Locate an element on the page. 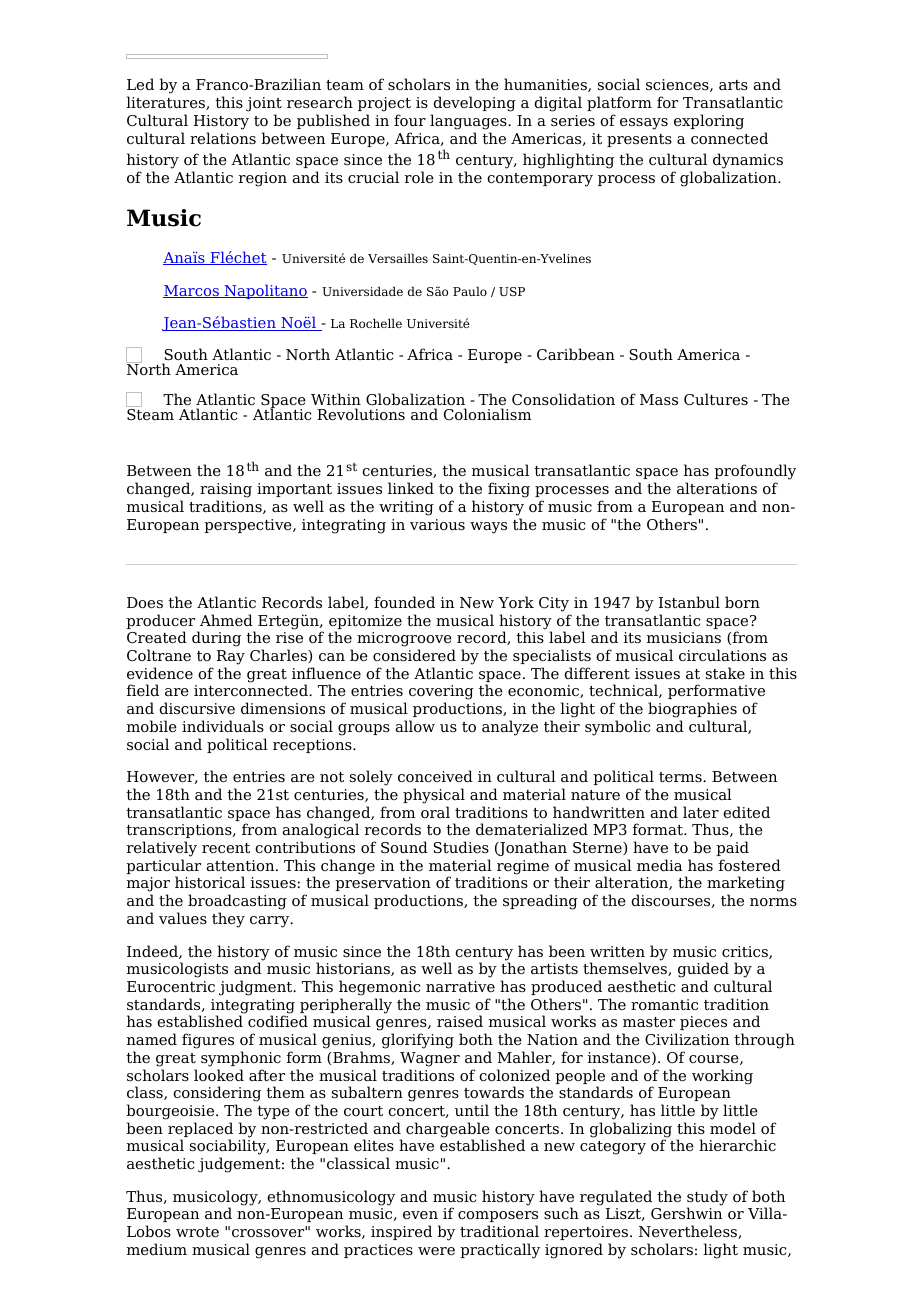 Image resolution: width=924 pixels, height=1308 pixels. various is located at coordinates (437, 525).
